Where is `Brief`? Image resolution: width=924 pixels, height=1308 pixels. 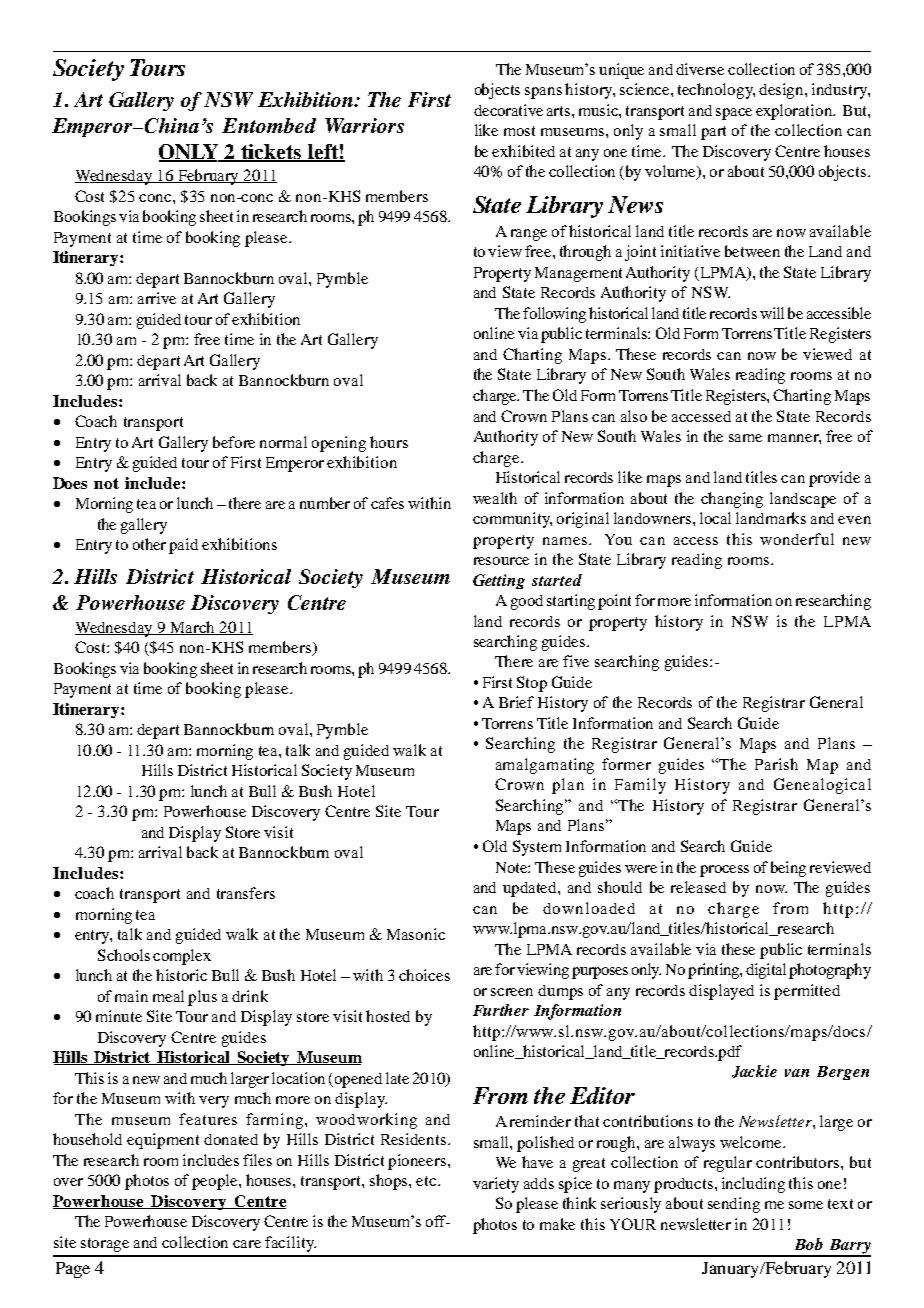 Brief is located at coordinates (516, 702).
